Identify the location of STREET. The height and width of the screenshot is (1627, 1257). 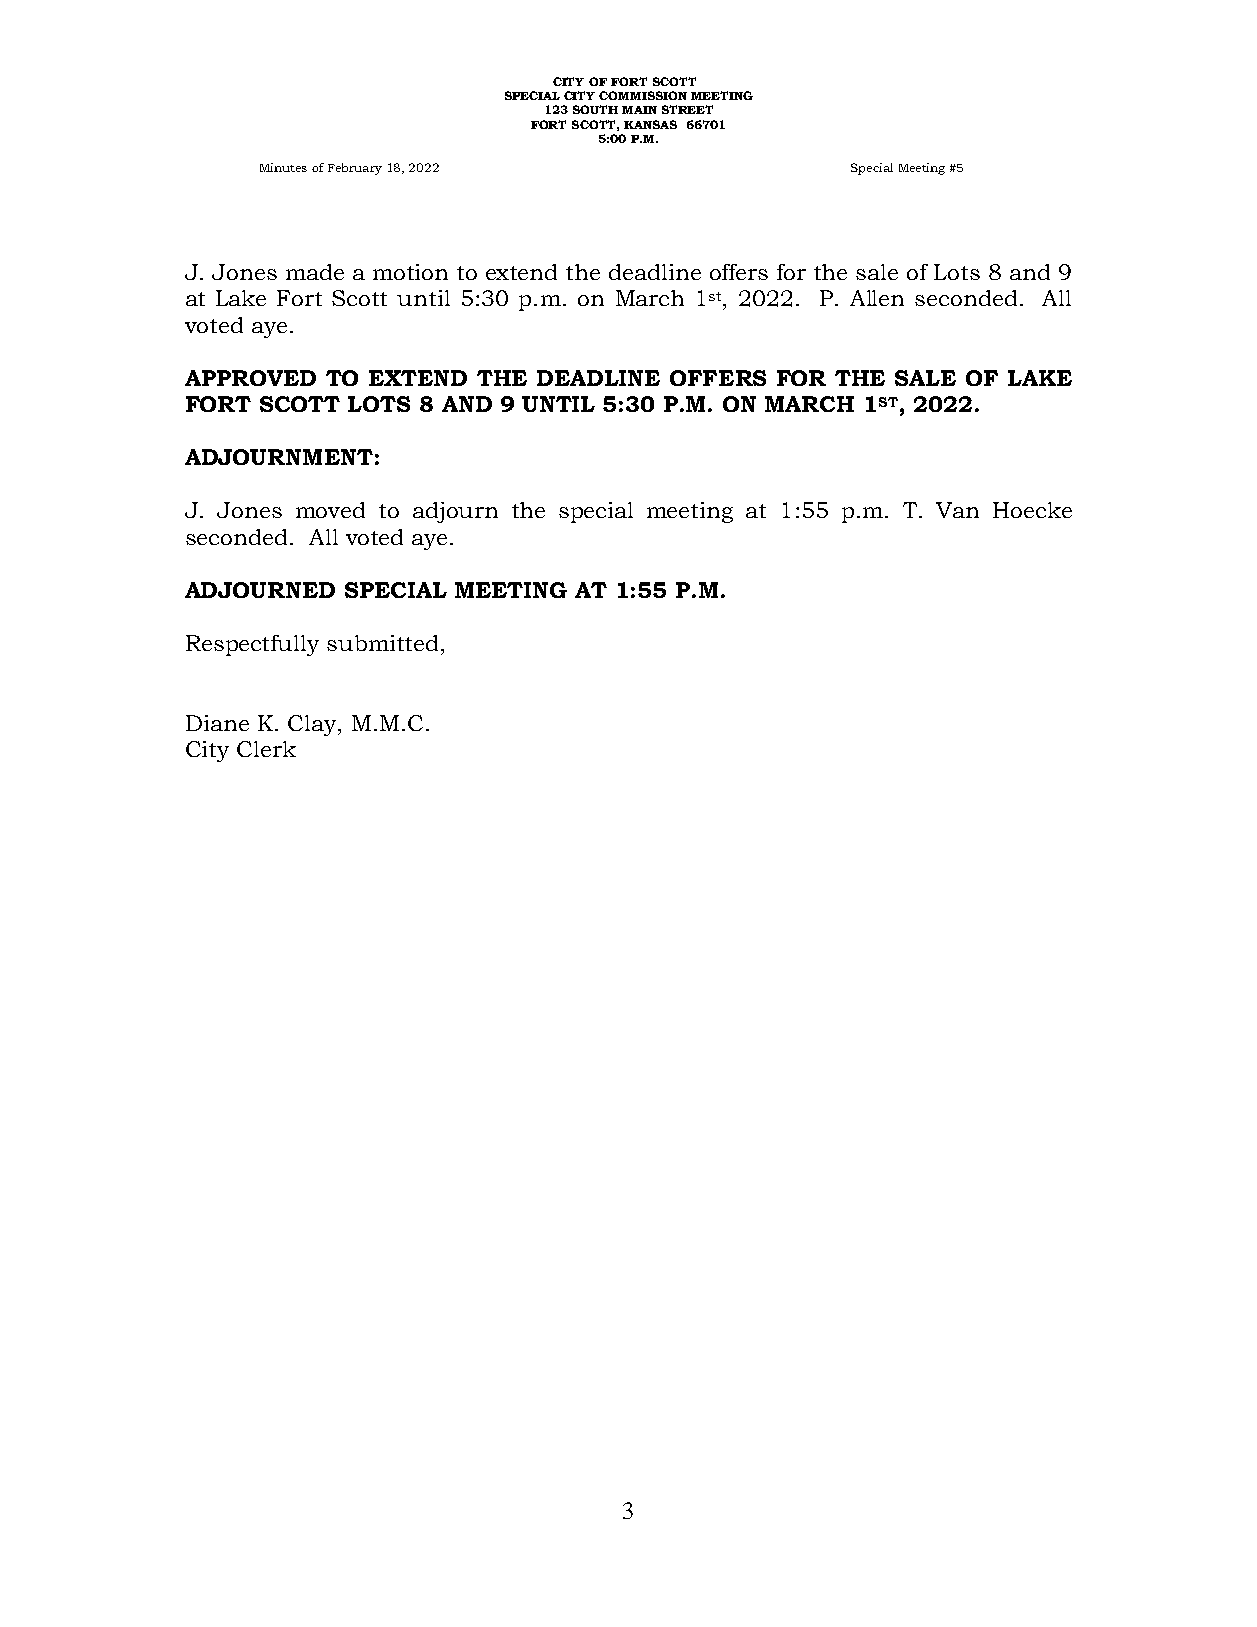
(687, 109).
